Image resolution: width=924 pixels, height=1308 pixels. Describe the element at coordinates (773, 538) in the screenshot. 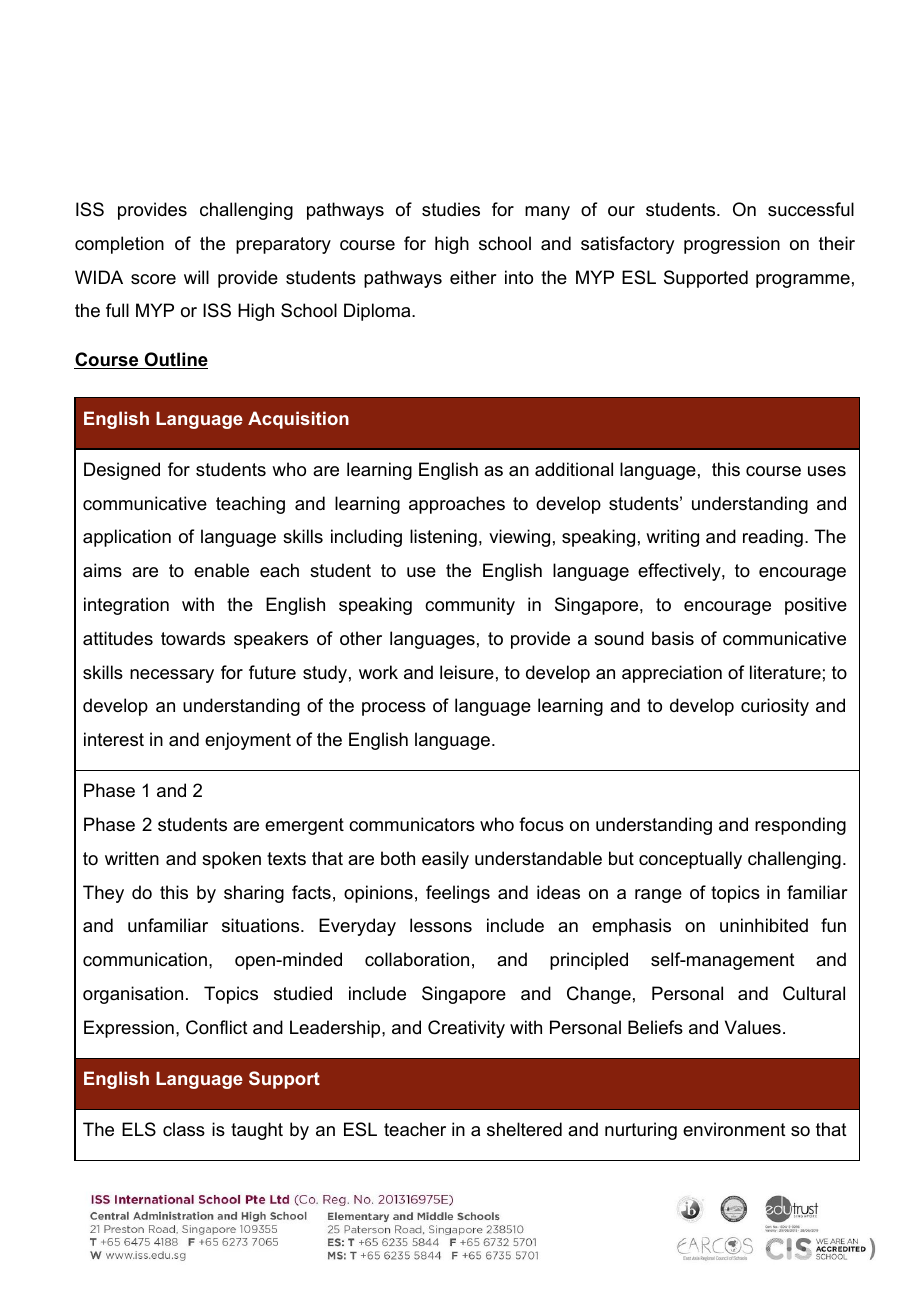

I see `reading` at that location.
